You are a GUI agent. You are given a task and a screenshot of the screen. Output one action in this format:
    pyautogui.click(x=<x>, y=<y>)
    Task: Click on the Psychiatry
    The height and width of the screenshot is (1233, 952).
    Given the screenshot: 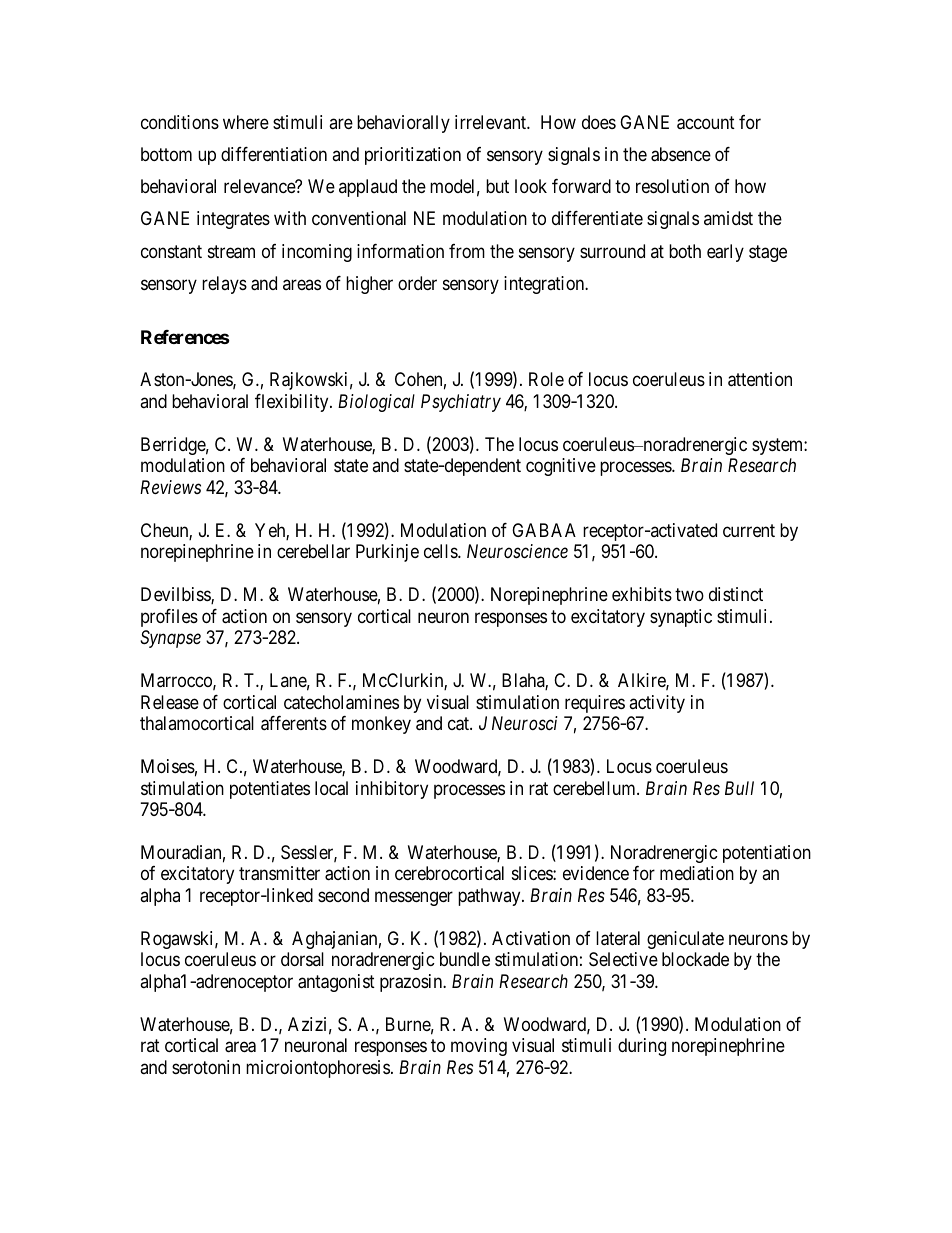 What is the action you would take?
    pyautogui.click(x=461, y=403)
